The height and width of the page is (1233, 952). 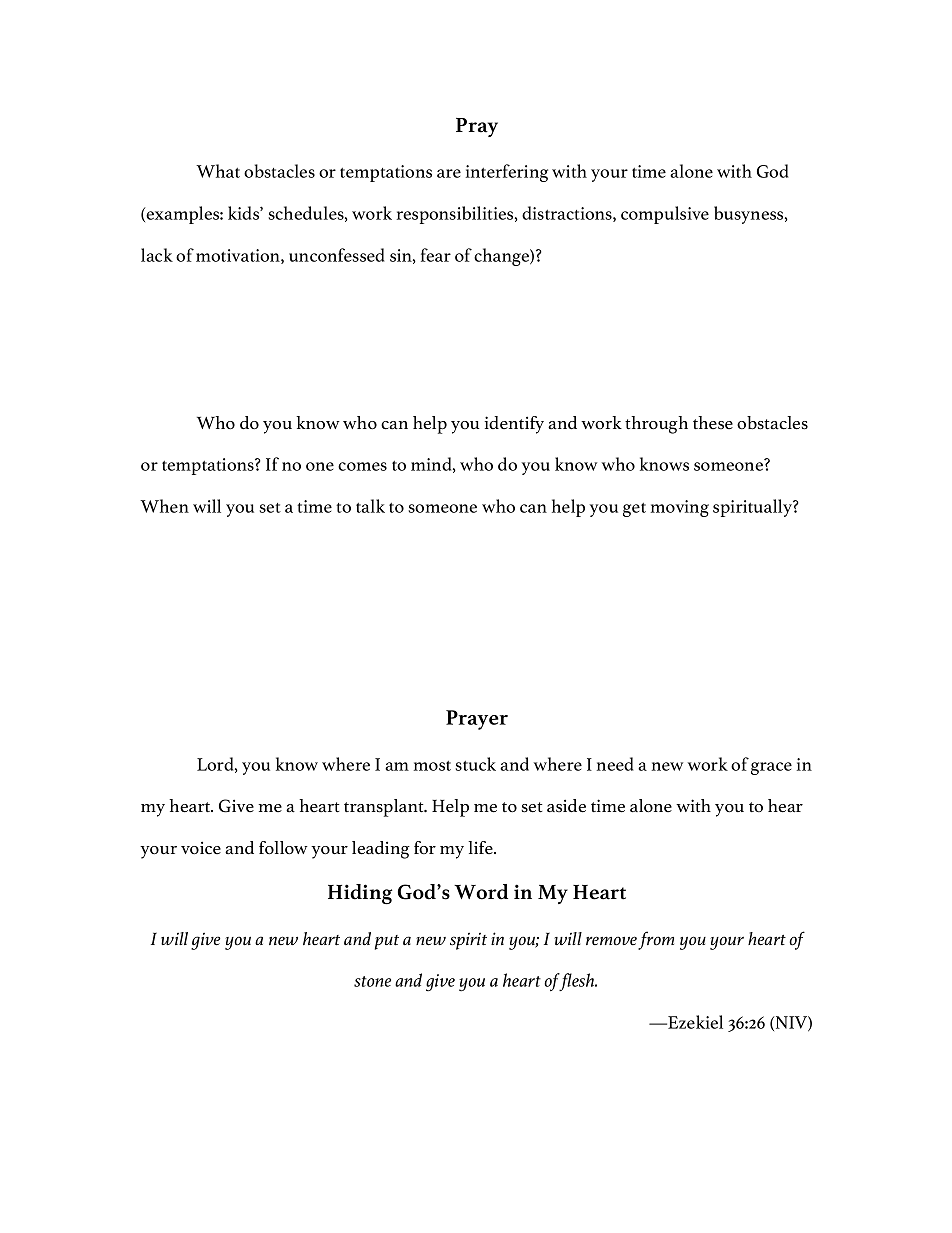 I want to click on put, so click(x=387, y=942).
